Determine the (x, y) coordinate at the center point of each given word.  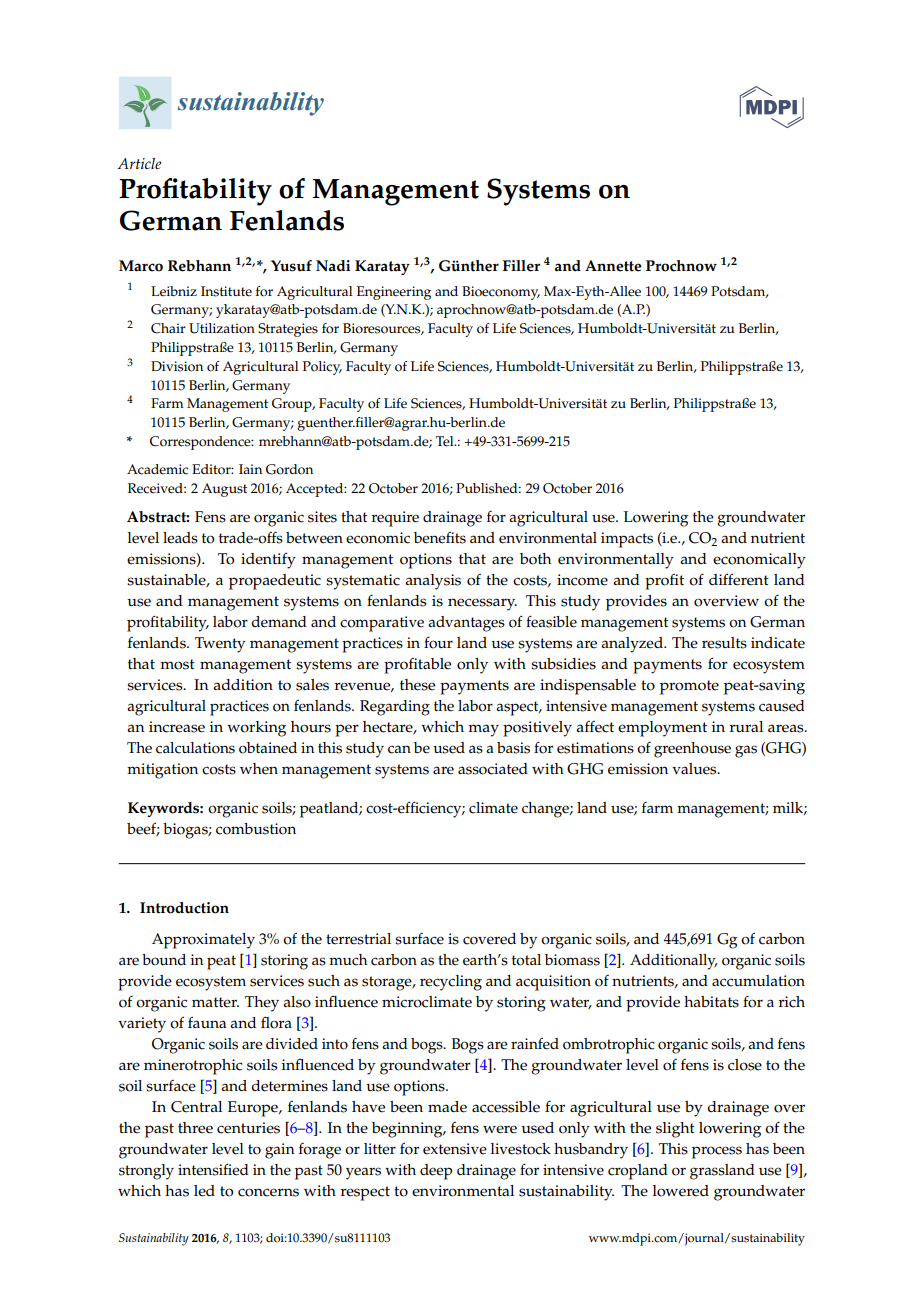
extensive (455, 1149)
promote (689, 687)
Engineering (394, 293)
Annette (613, 266)
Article (139, 163)
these (417, 685)
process (717, 1152)
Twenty (220, 645)
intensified (213, 1169)
